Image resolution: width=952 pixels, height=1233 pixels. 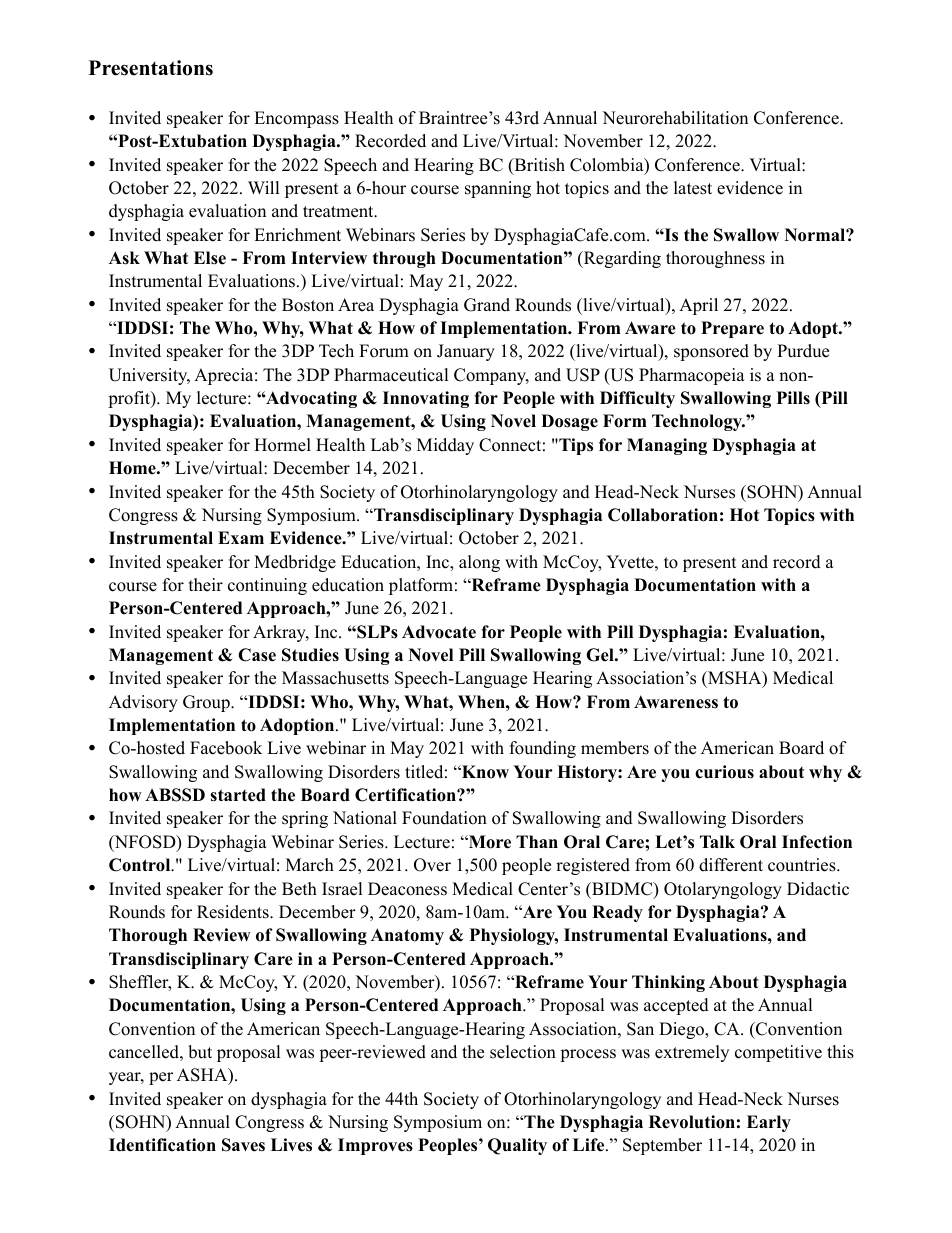 I want to click on Quality, so click(x=517, y=1146).
